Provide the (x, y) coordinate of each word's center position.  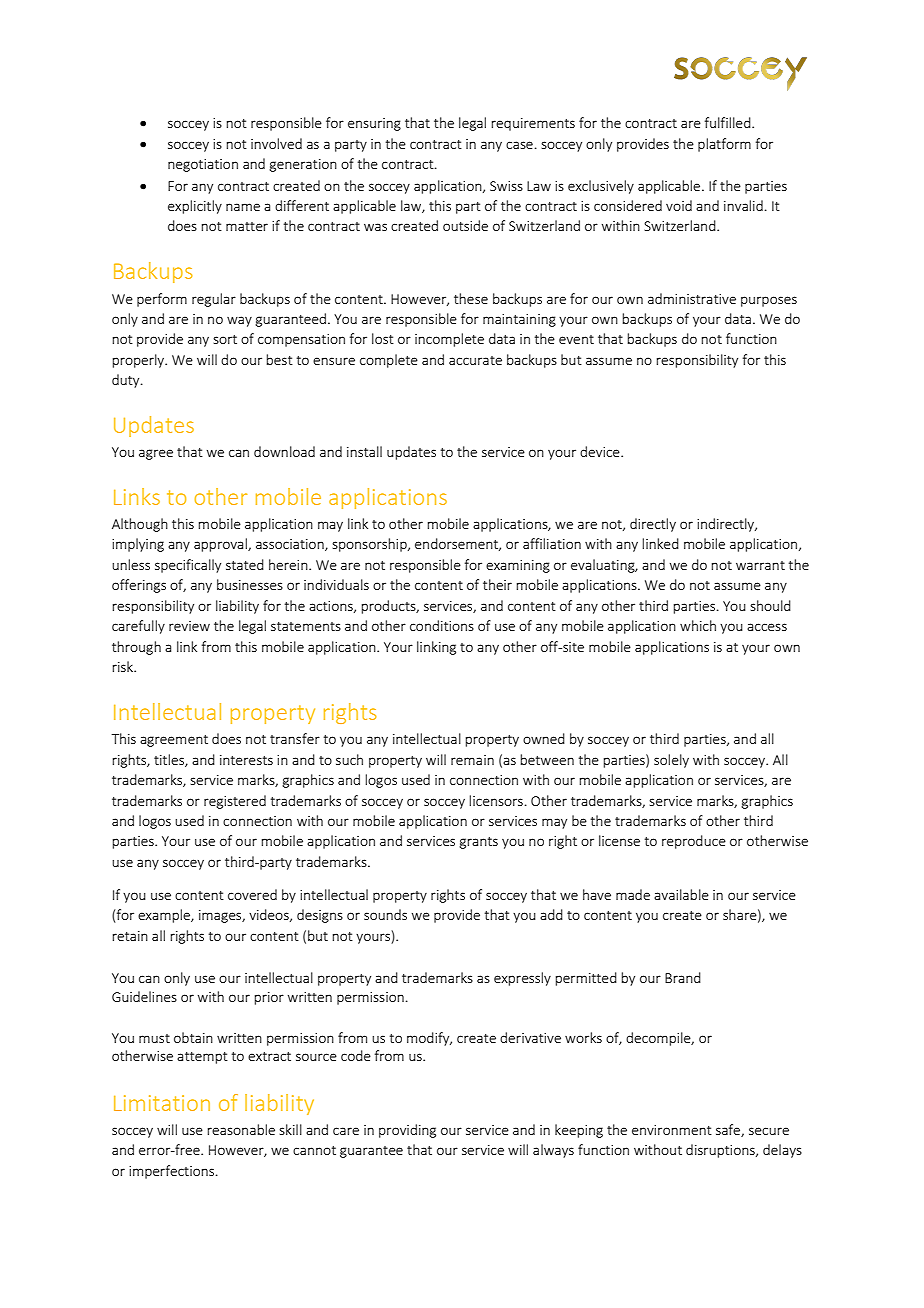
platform (724, 145)
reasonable (241, 1129)
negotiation (203, 165)
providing (407, 1131)
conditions (442, 625)
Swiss (506, 186)
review (189, 626)
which (698, 625)
